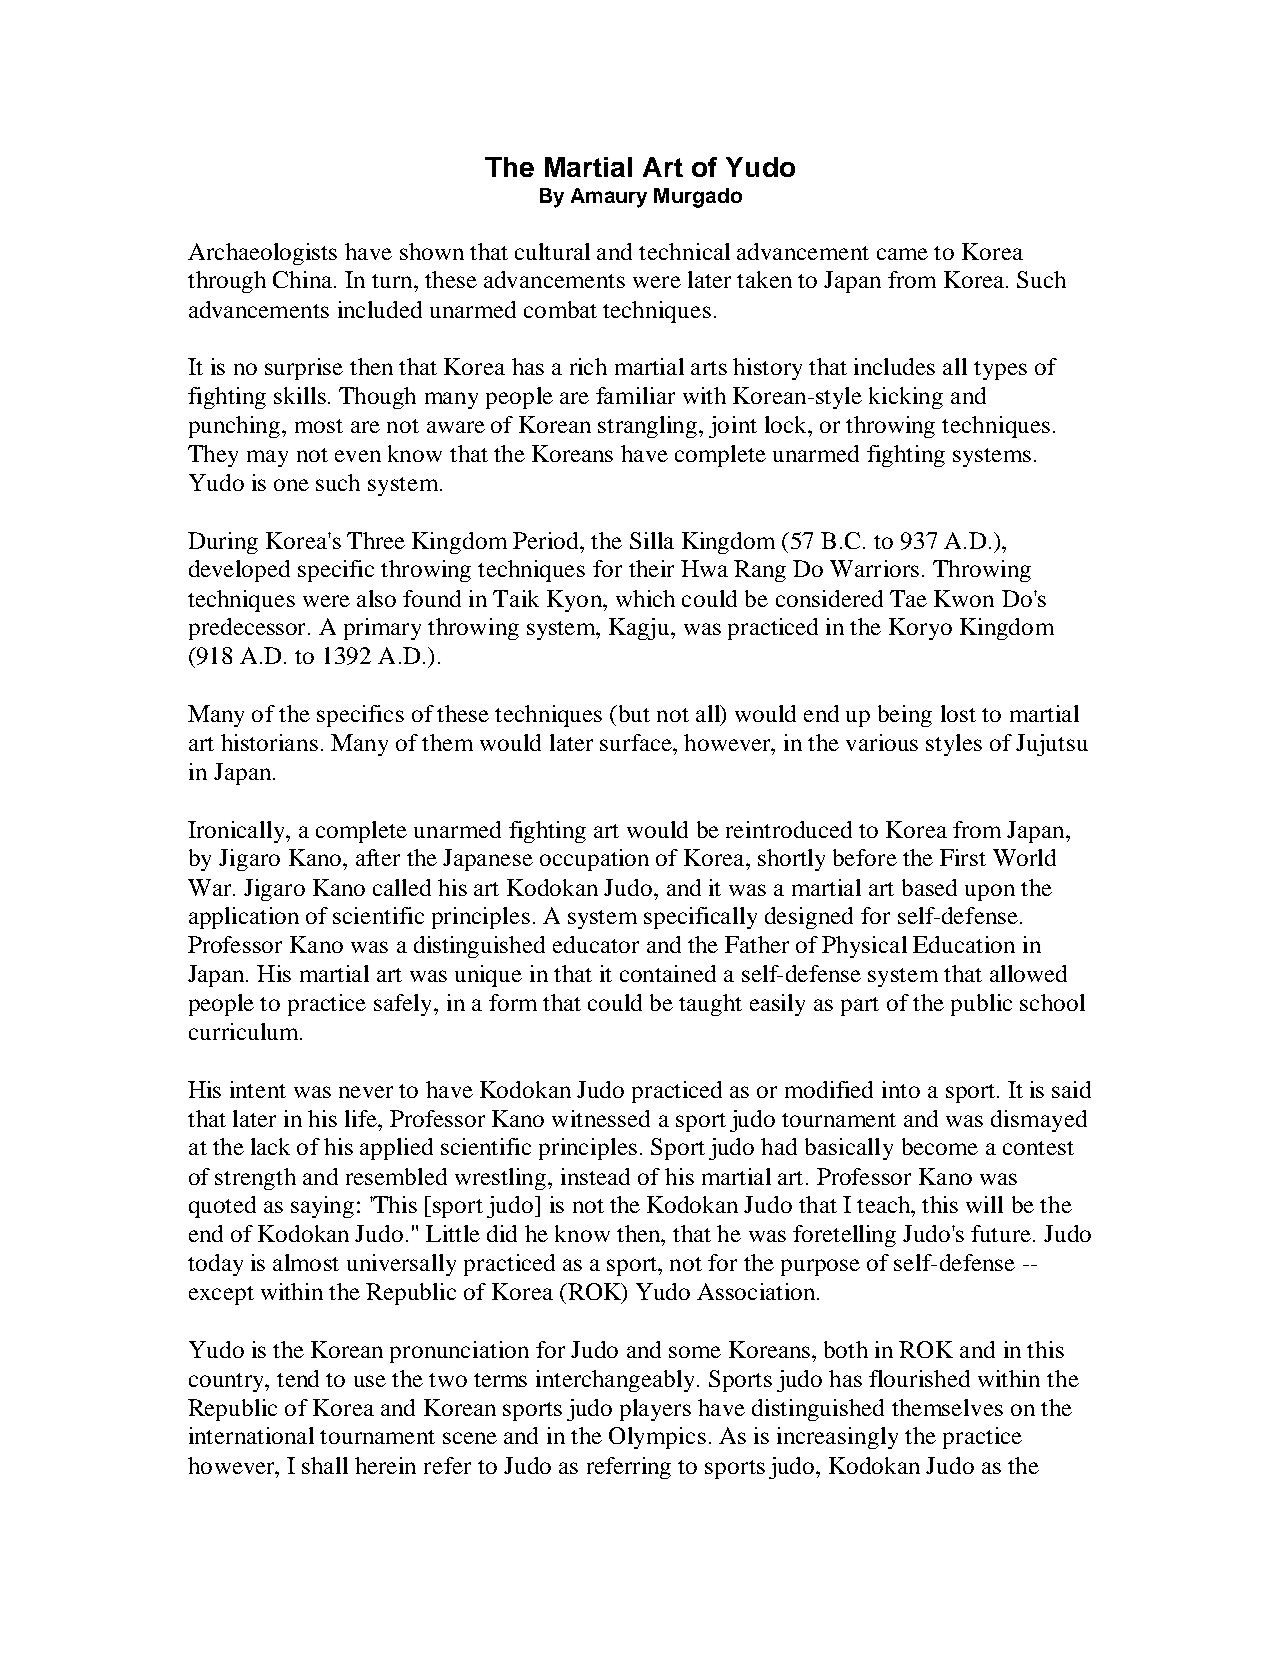  Describe the element at coordinates (684, 251) in the screenshot. I see `technical` at that location.
